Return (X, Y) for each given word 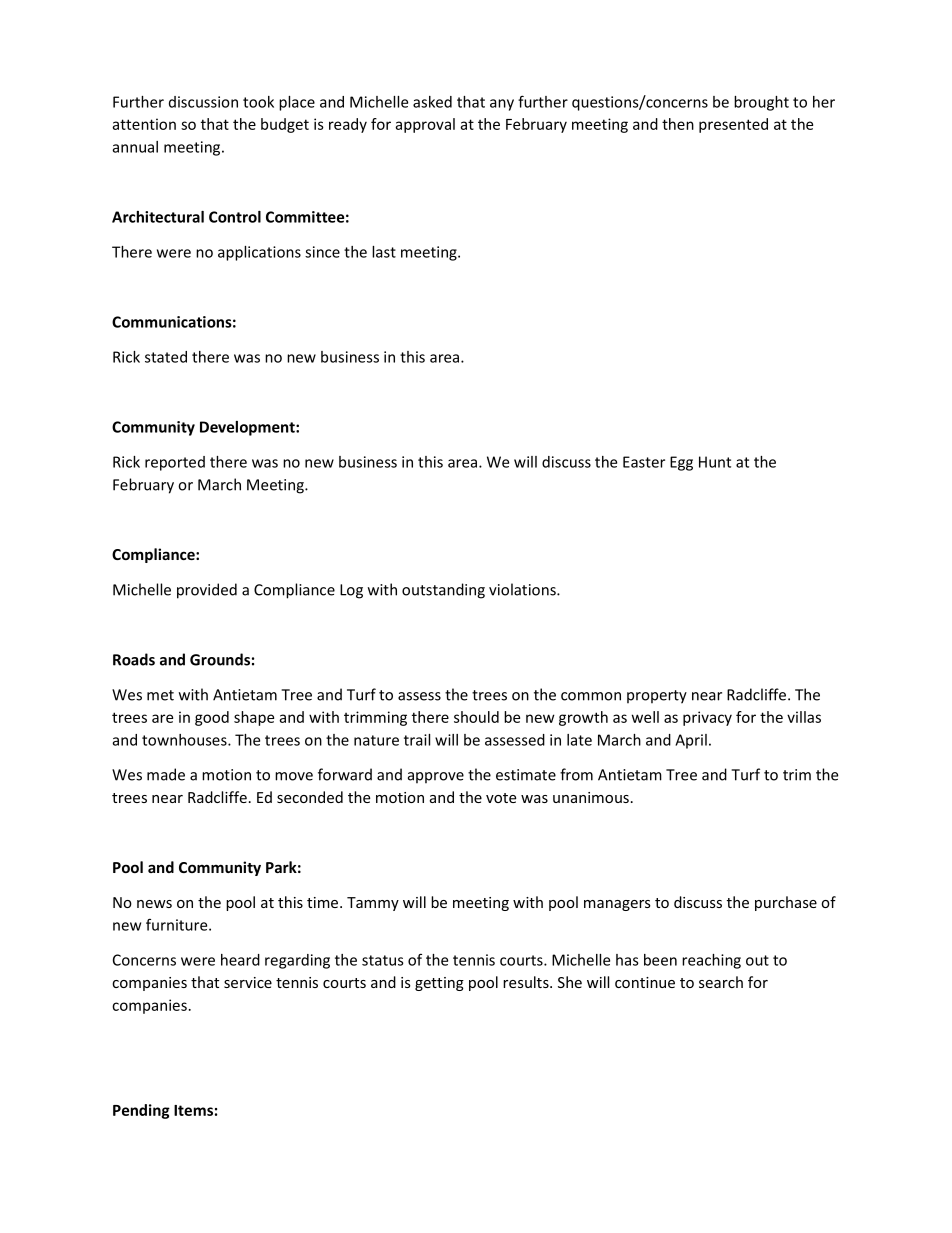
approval (425, 125)
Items (193, 1110)
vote (501, 798)
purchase (786, 903)
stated (166, 357)
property (657, 697)
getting (439, 984)
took (258, 102)
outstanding (443, 591)
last (384, 252)
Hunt (715, 462)
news (154, 904)
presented (733, 125)
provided (207, 591)
